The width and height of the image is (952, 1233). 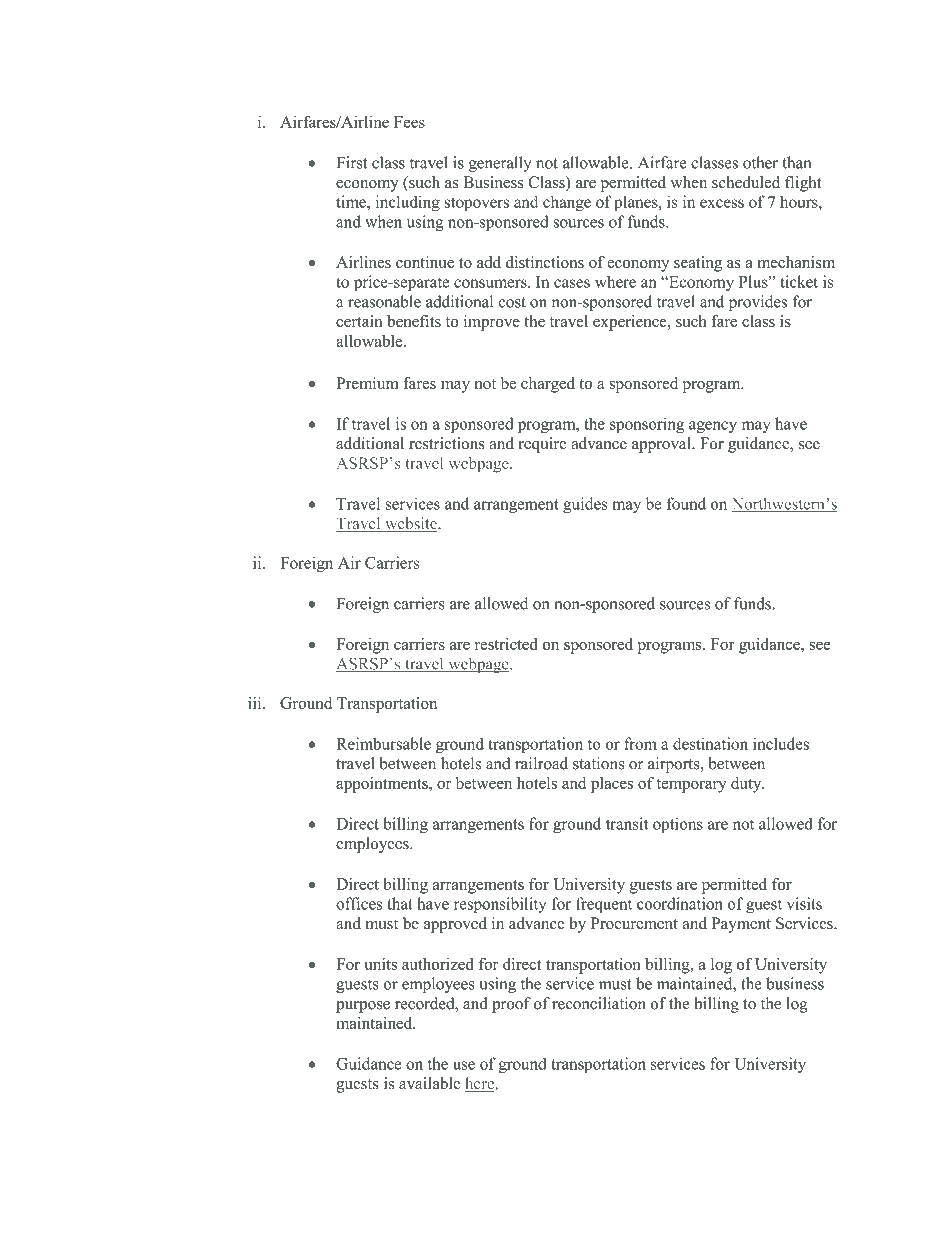 I want to click on First, so click(x=351, y=162).
